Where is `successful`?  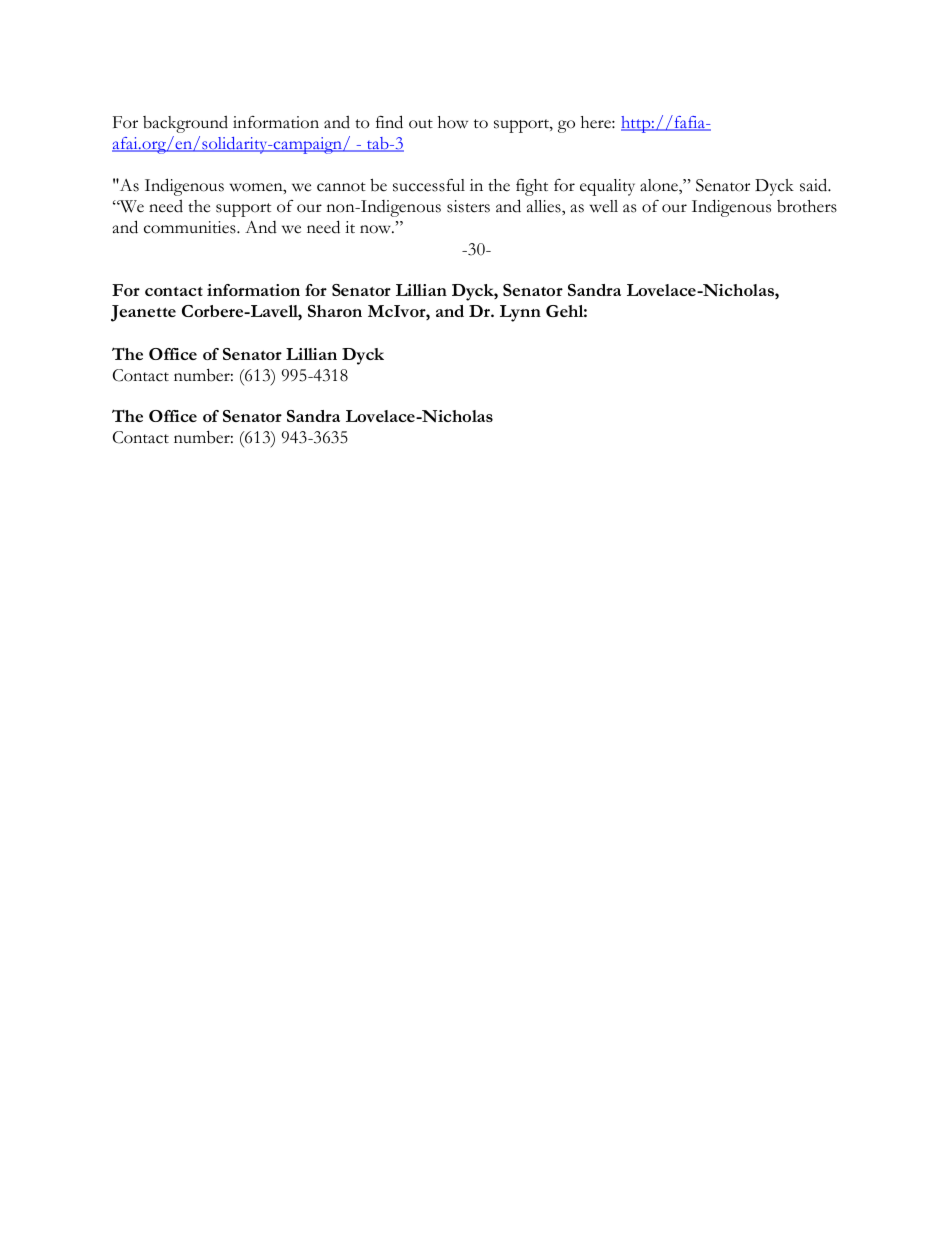
successful is located at coordinates (429, 185).
